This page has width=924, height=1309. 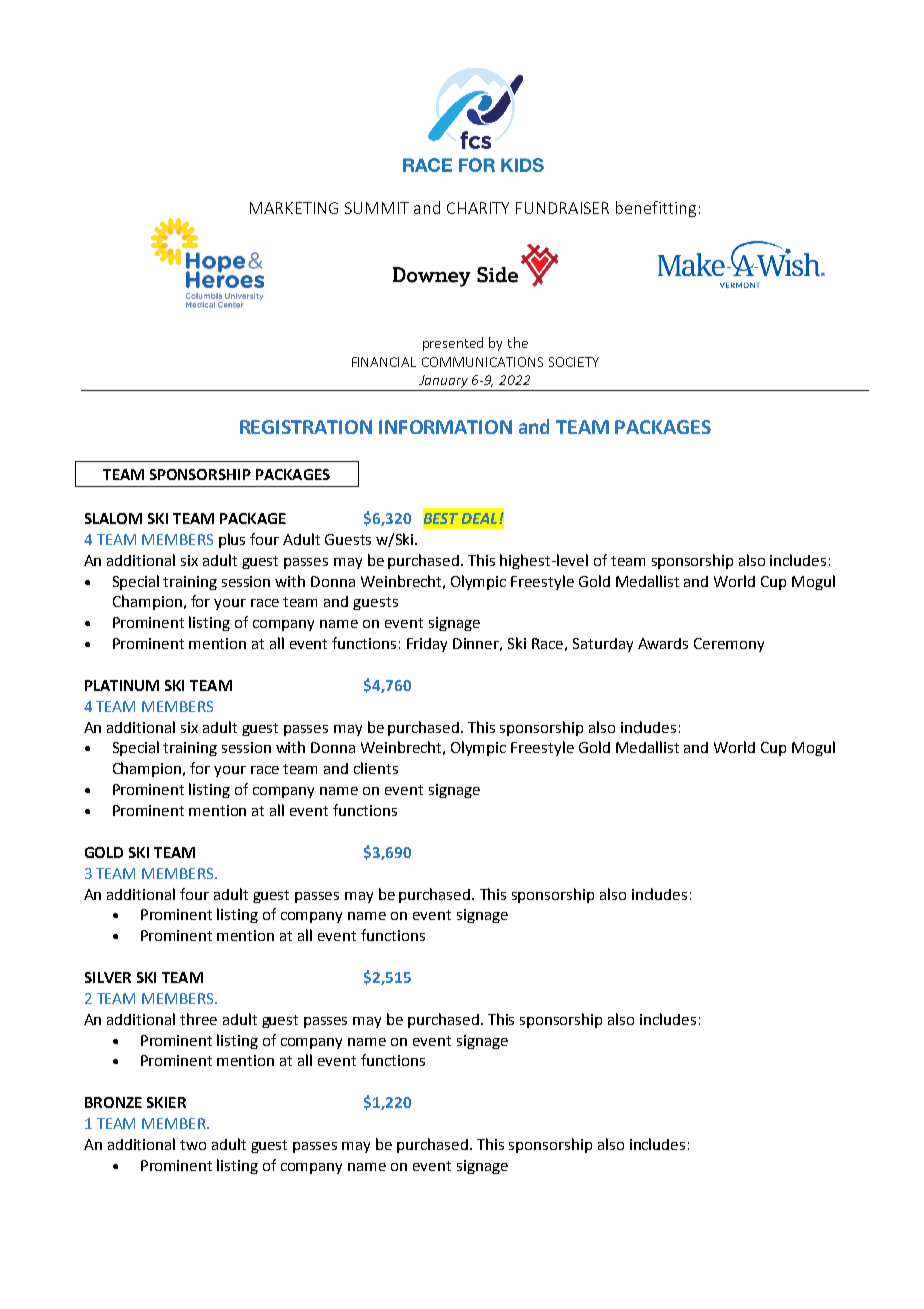 I want to click on SUMMIT, so click(x=377, y=208).
